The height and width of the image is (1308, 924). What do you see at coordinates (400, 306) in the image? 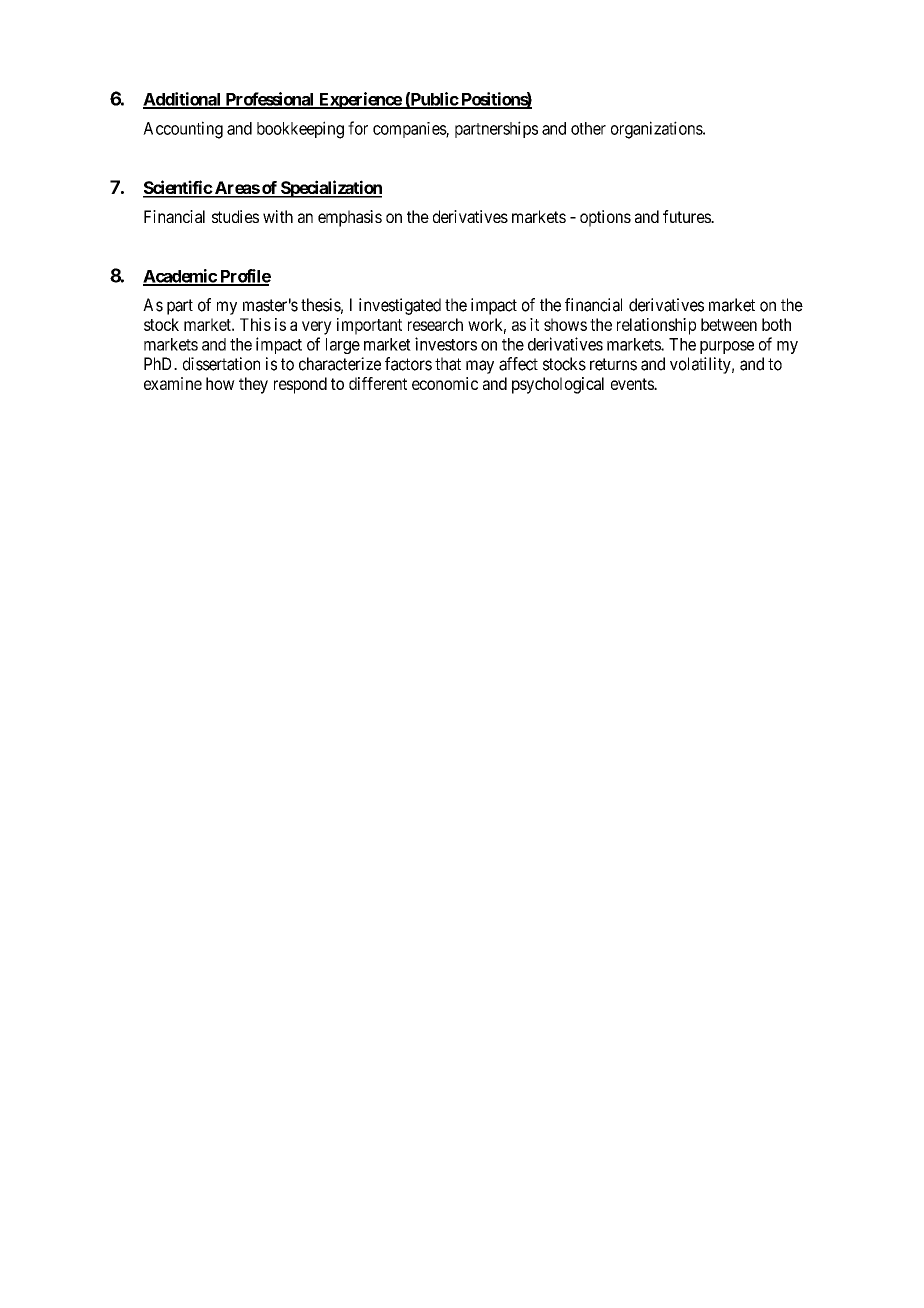
I see `investigated` at bounding box center [400, 306].
